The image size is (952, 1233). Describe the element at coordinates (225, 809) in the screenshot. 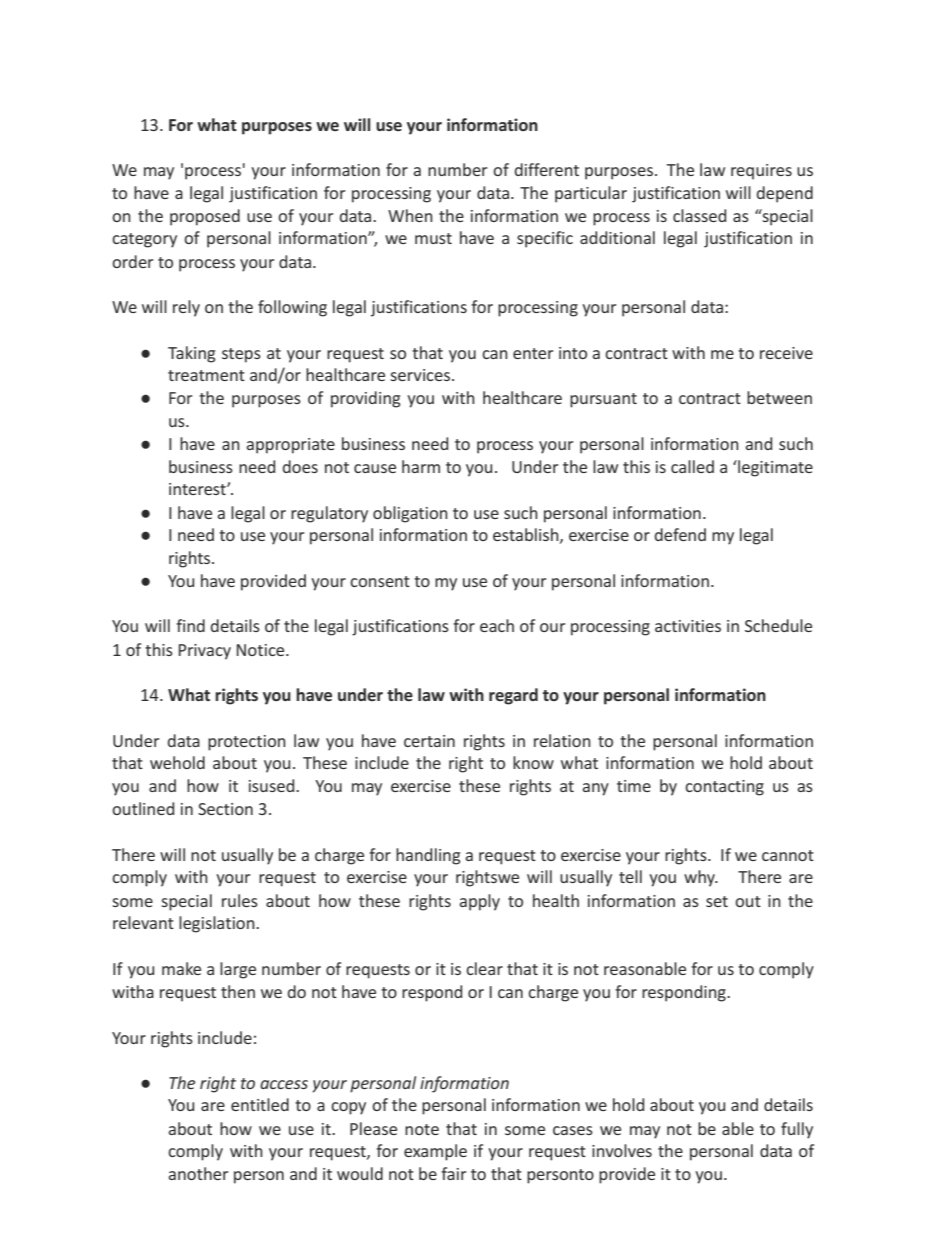

I see `Section` at that location.
